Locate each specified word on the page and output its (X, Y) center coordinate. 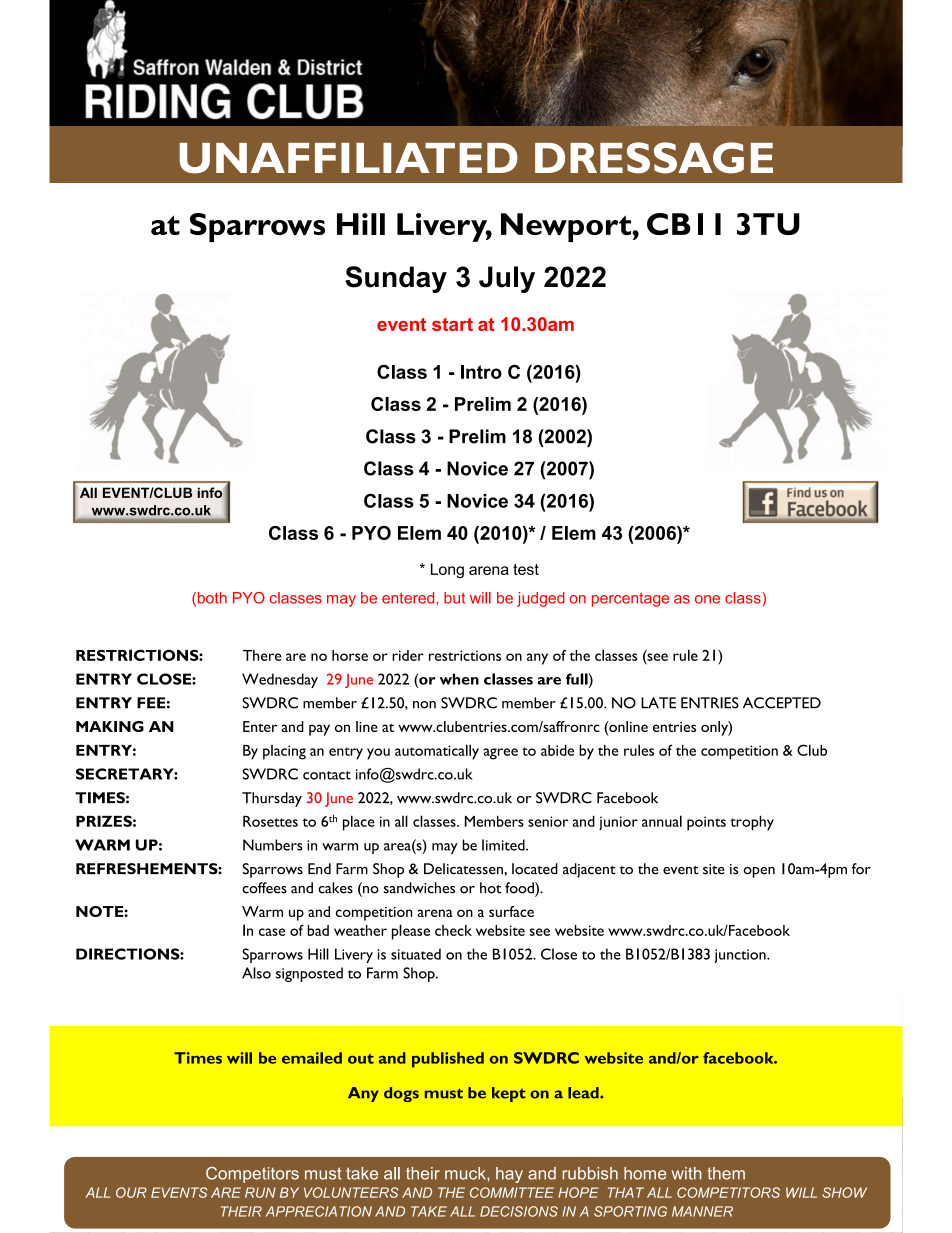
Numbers (273, 845)
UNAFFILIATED (348, 158)
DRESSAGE (654, 158)
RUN (260, 1192)
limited (504, 845)
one (707, 599)
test (526, 569)
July (507, 279)
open (759, 872)
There (262, 655)
